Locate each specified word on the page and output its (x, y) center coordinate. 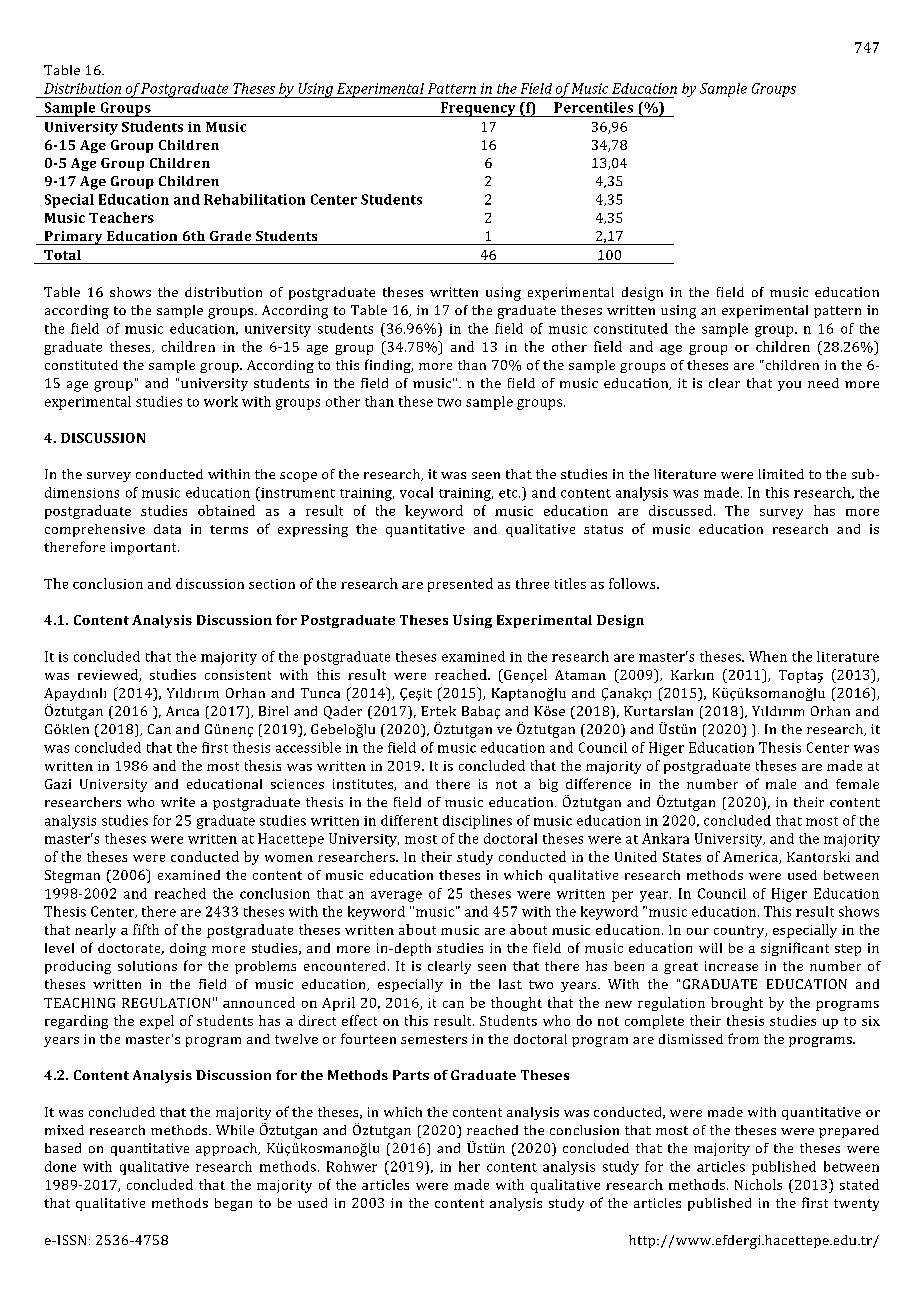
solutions (147, 966)
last (510, 984)
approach (228, 1149)
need (823, 383)
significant (795, 949)
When (768, 656)
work (221, 401)
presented (460, 585)
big (548, 785)
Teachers (121, 217)
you (789, 386)
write (178, 802)
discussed (682, 510)
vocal (416, 492)
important (145, 548)
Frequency (478, 109)
